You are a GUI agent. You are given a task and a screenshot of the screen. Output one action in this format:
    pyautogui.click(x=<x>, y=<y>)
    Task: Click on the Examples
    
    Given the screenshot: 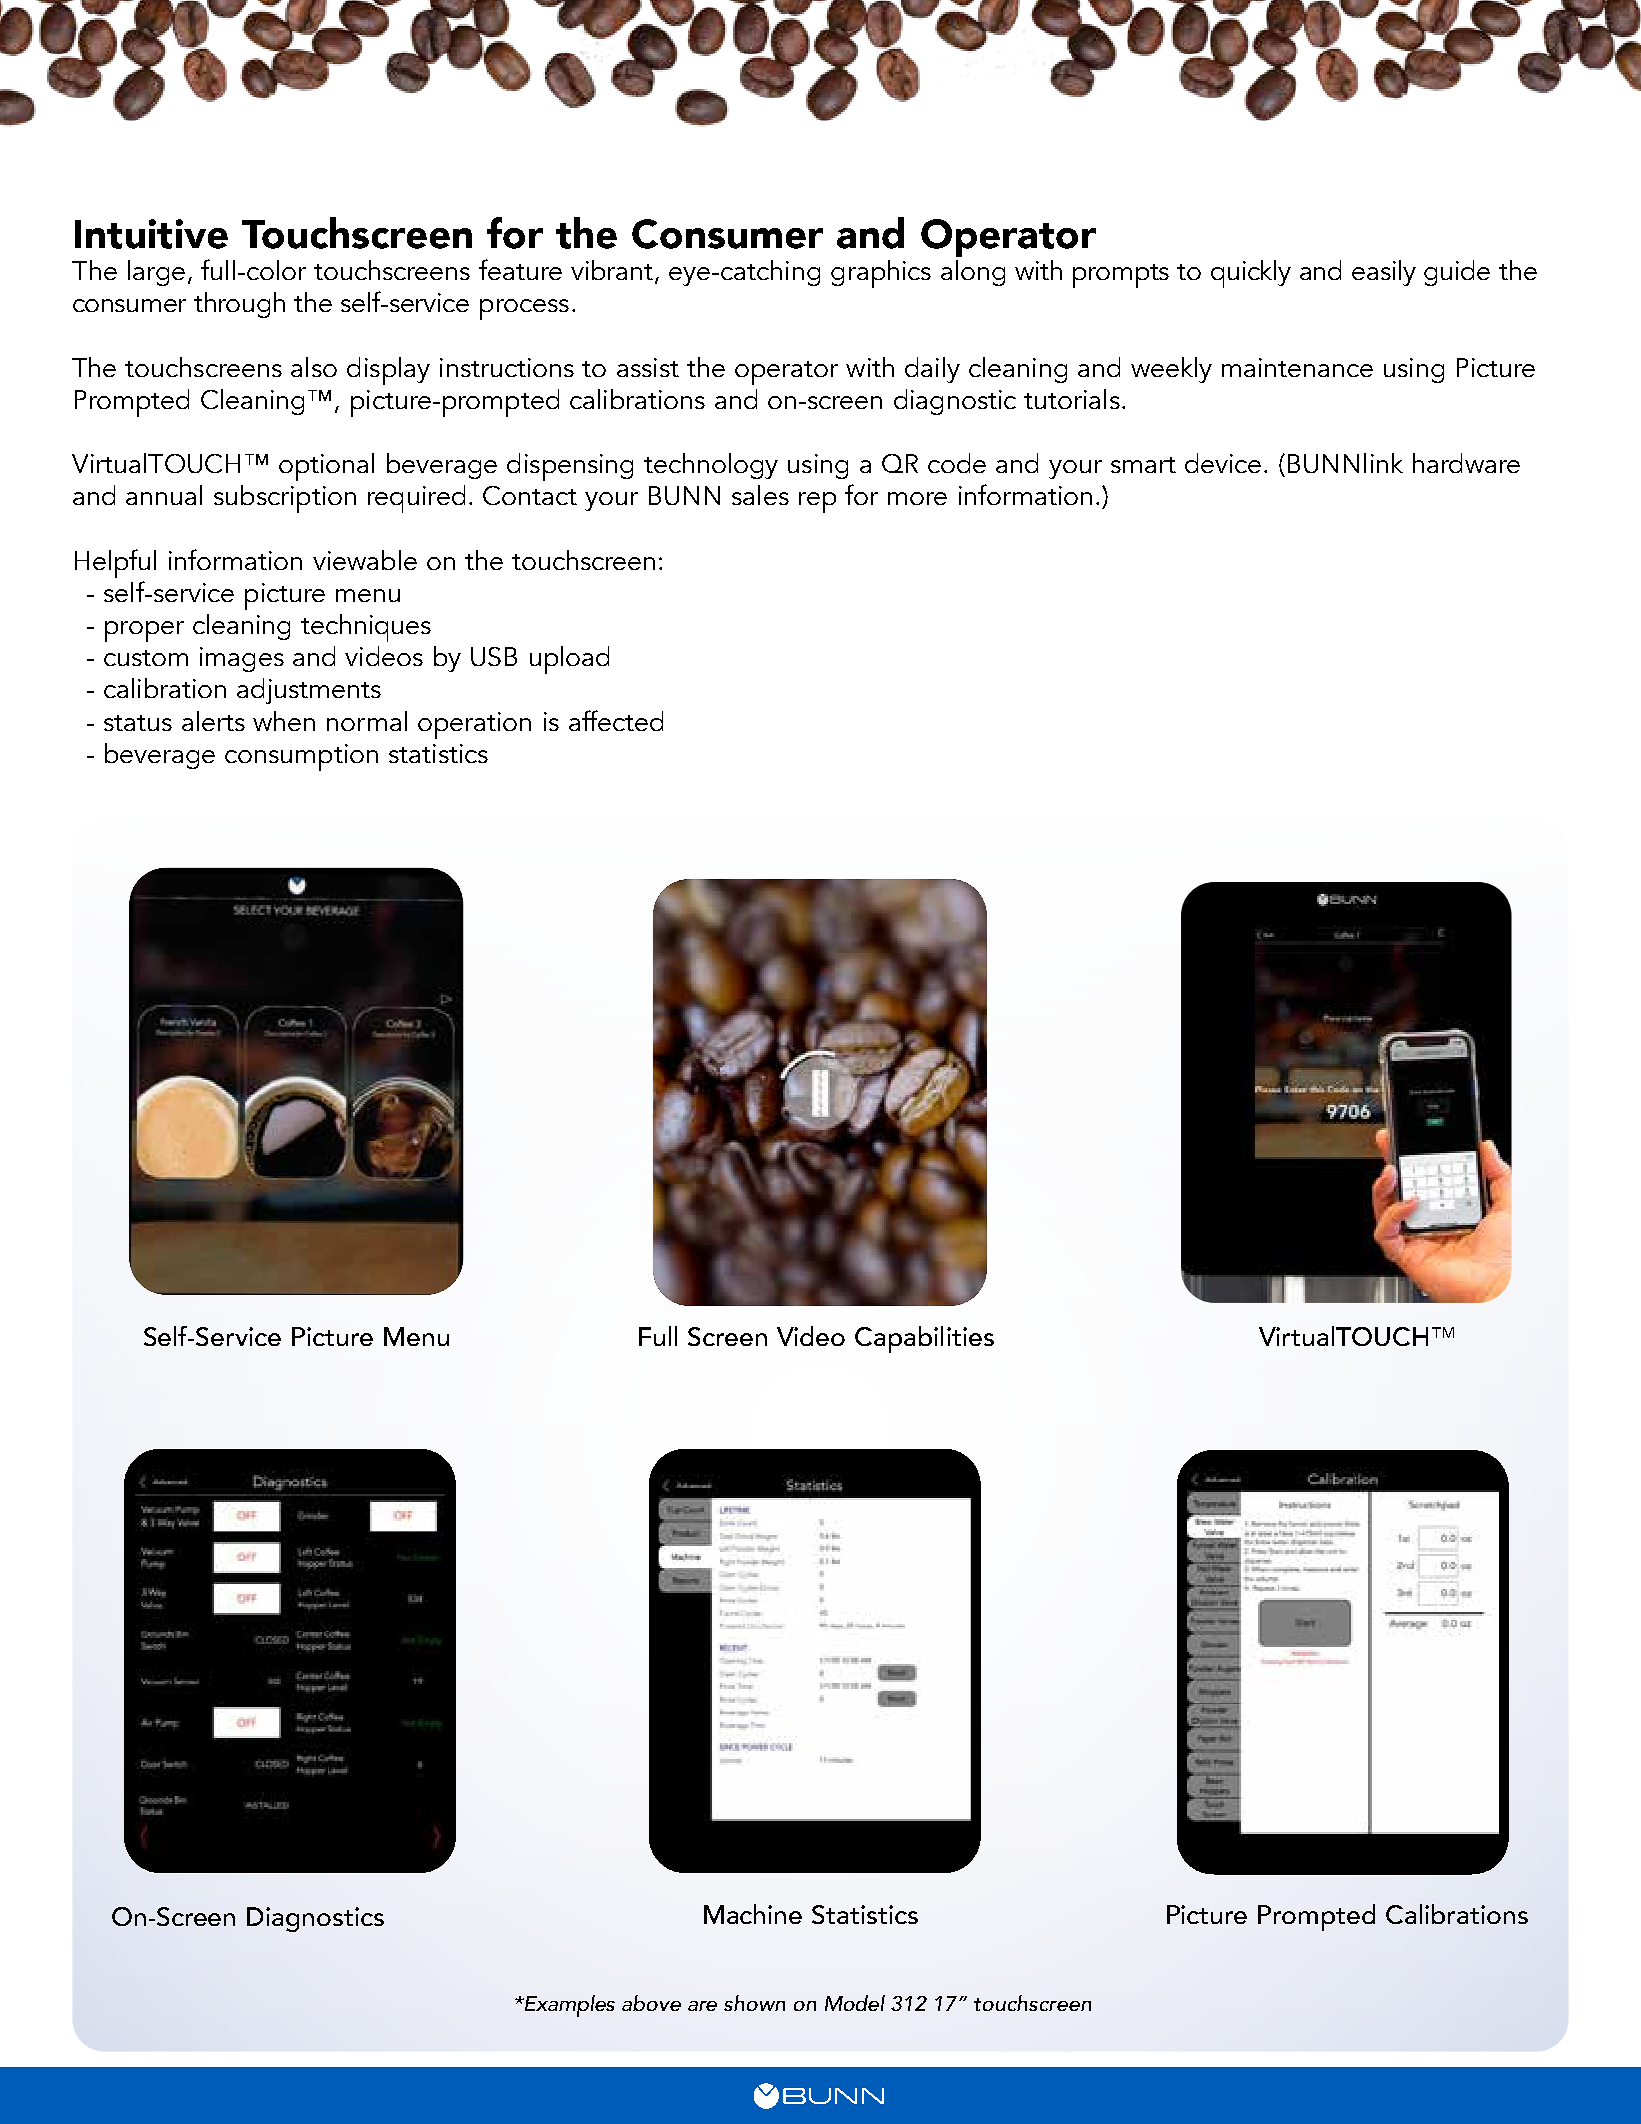 What is the action you would take?
    pyautogui.click(x=568, y=2006)
